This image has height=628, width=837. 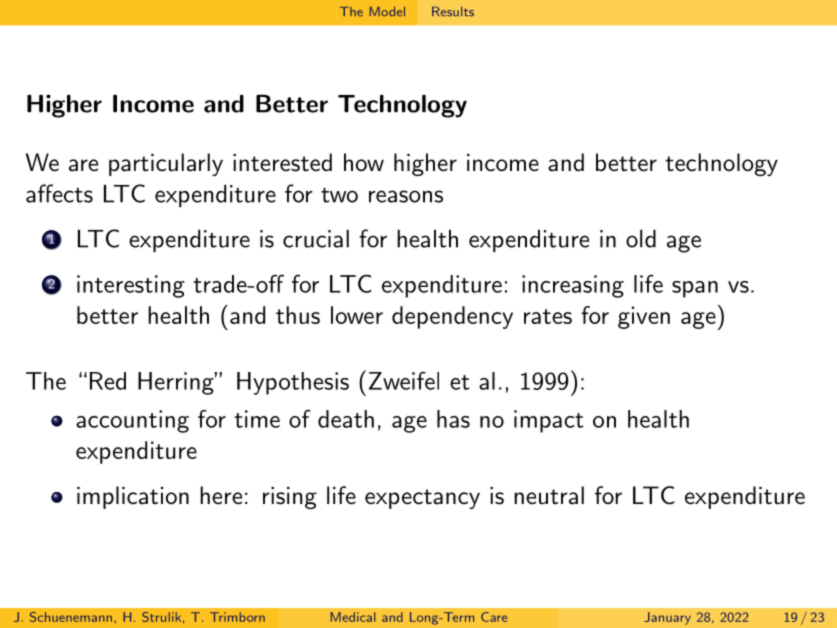 I want to click on Medical, so click(x=353, y=617).
